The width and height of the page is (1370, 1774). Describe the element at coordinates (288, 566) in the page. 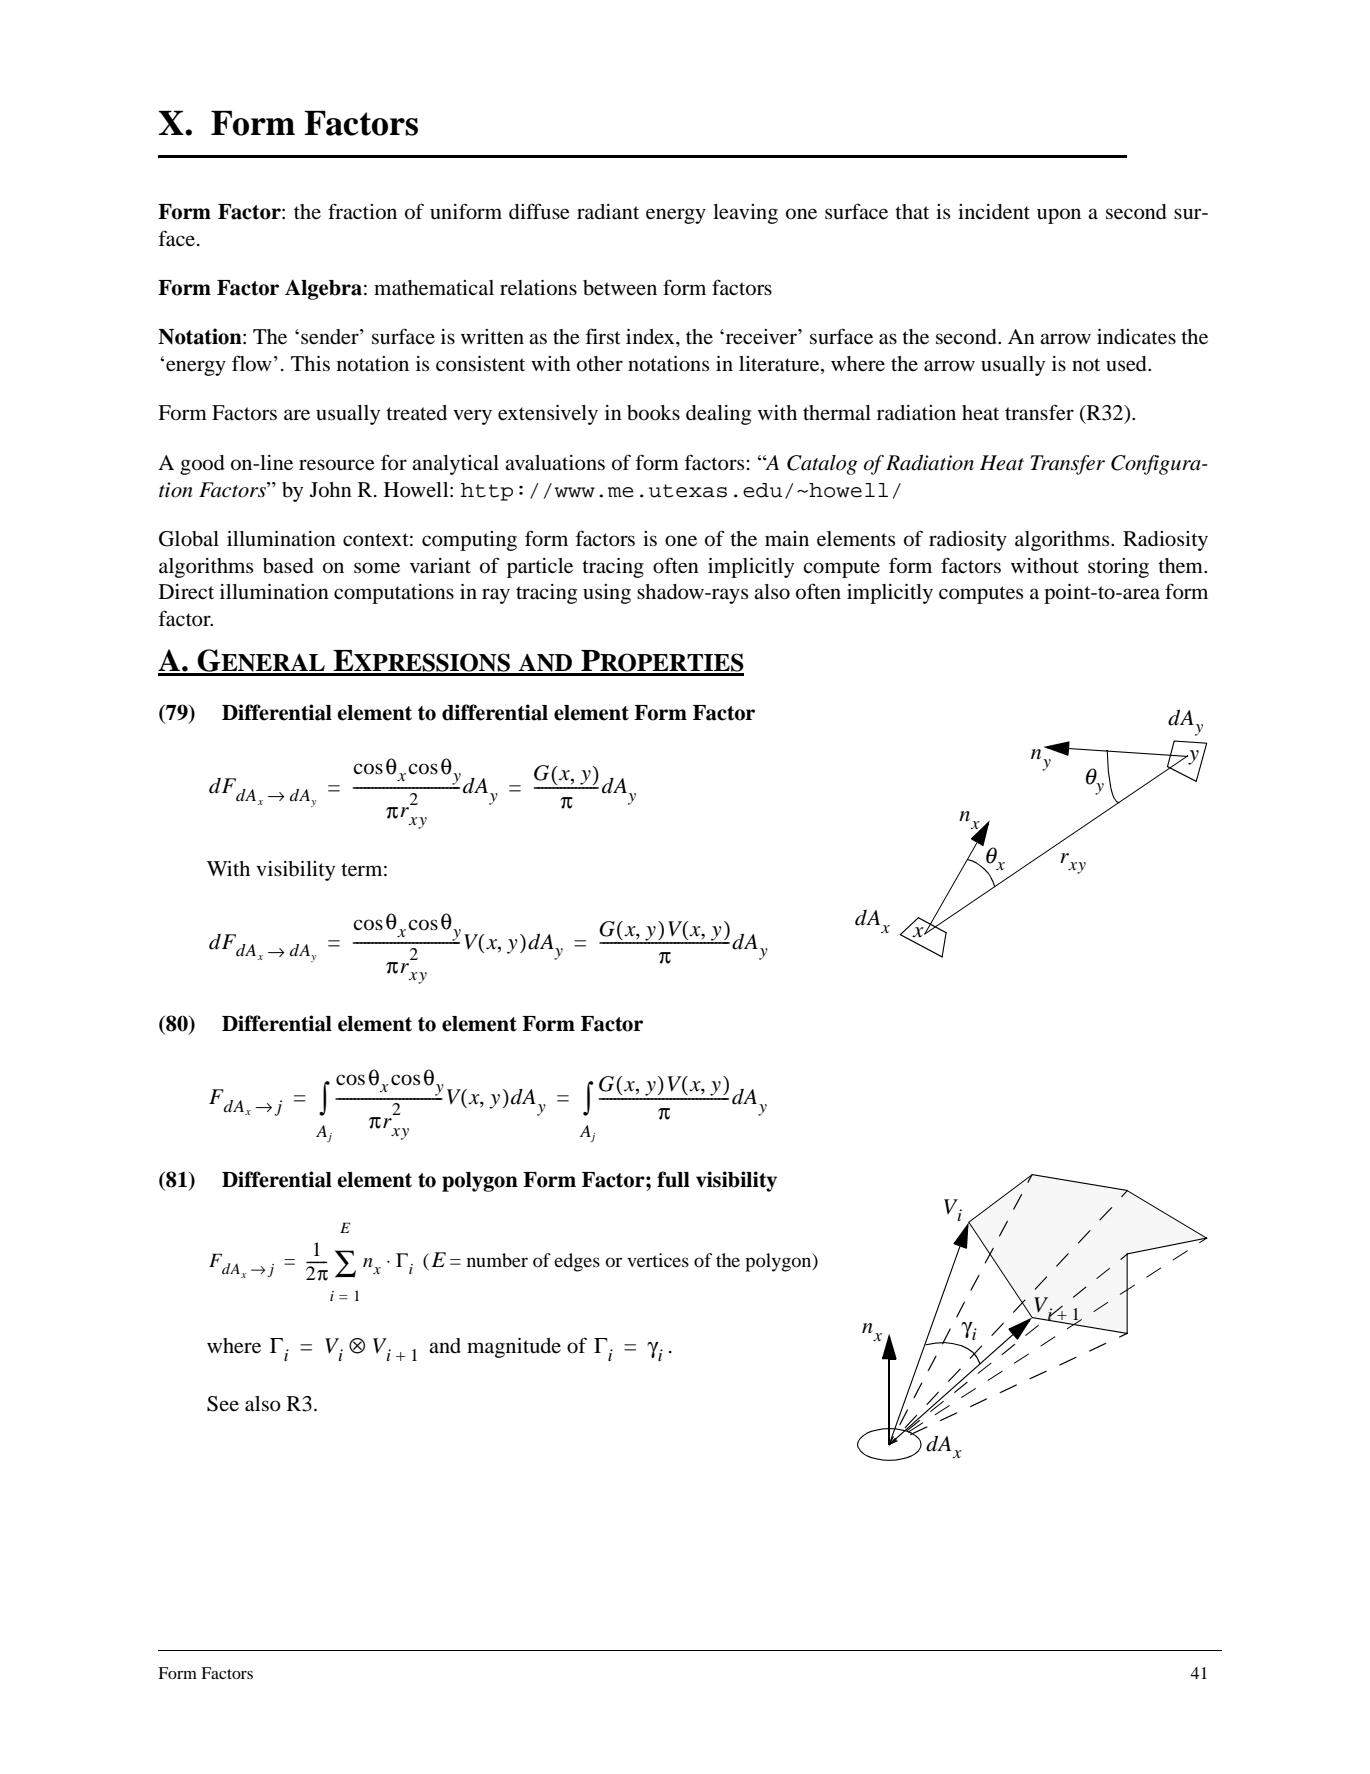

I see `based` at that location.
